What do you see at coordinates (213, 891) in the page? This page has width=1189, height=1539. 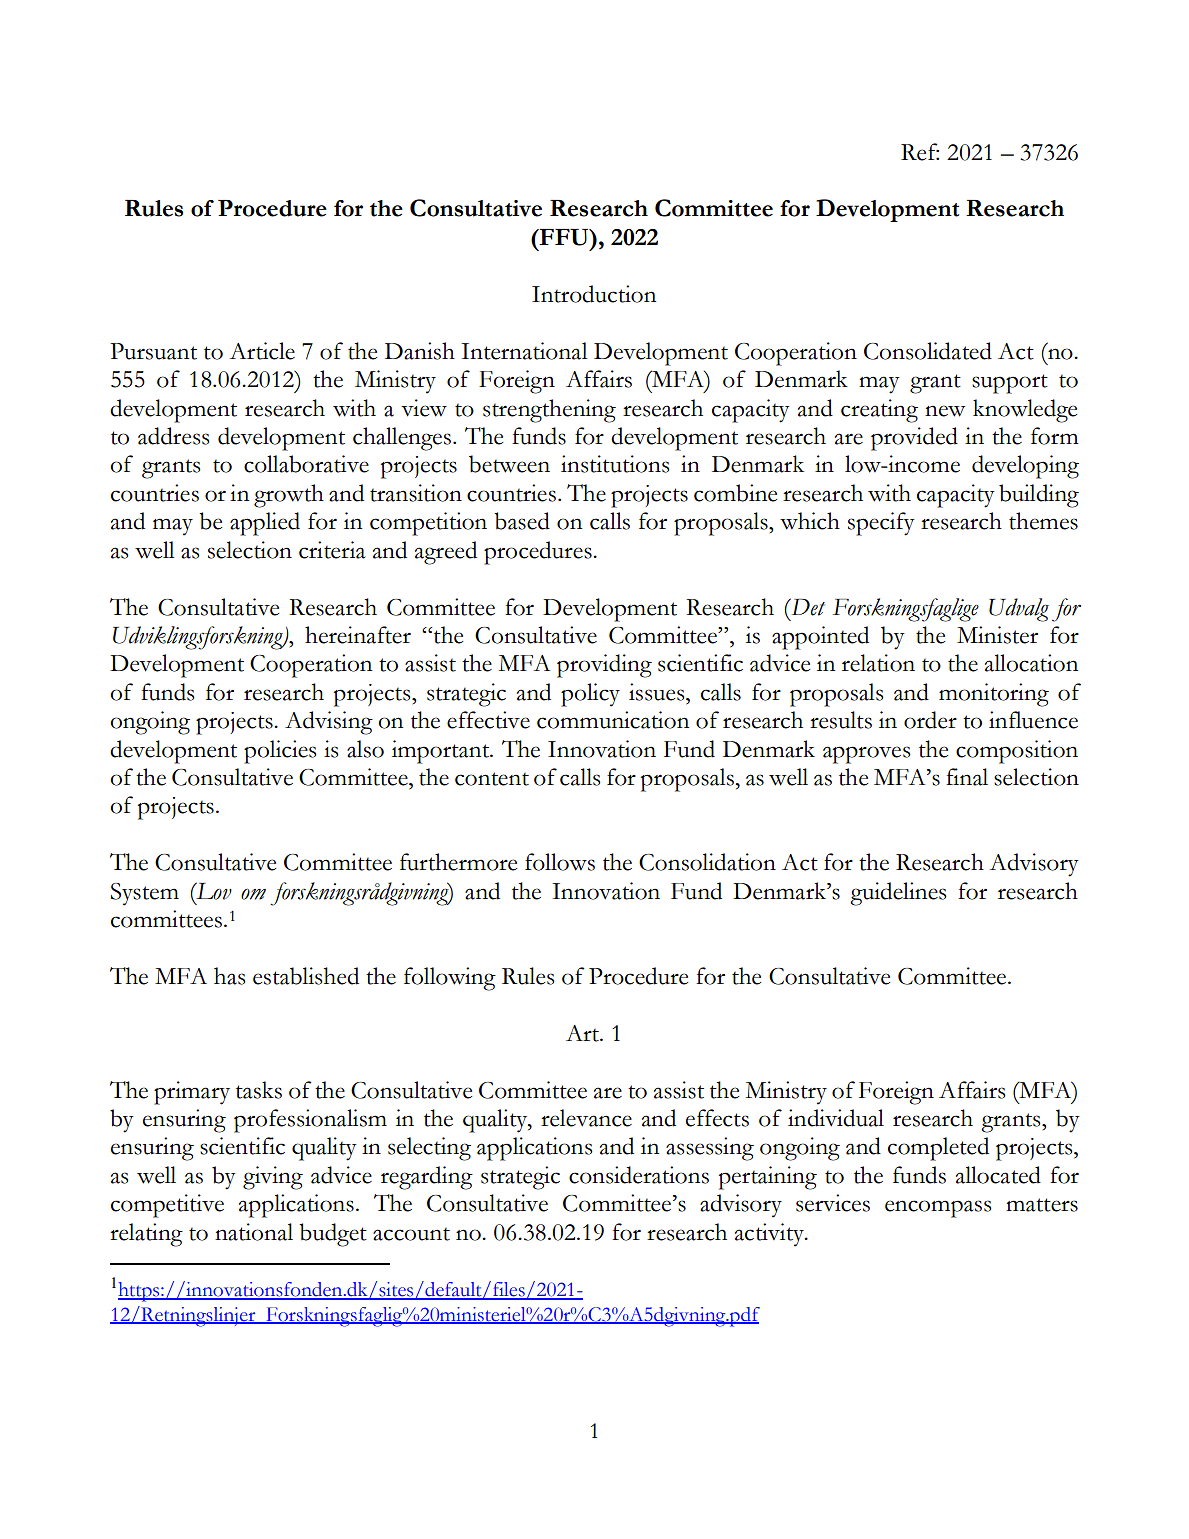 I see `Lov` at bounding box center [213, 891].
